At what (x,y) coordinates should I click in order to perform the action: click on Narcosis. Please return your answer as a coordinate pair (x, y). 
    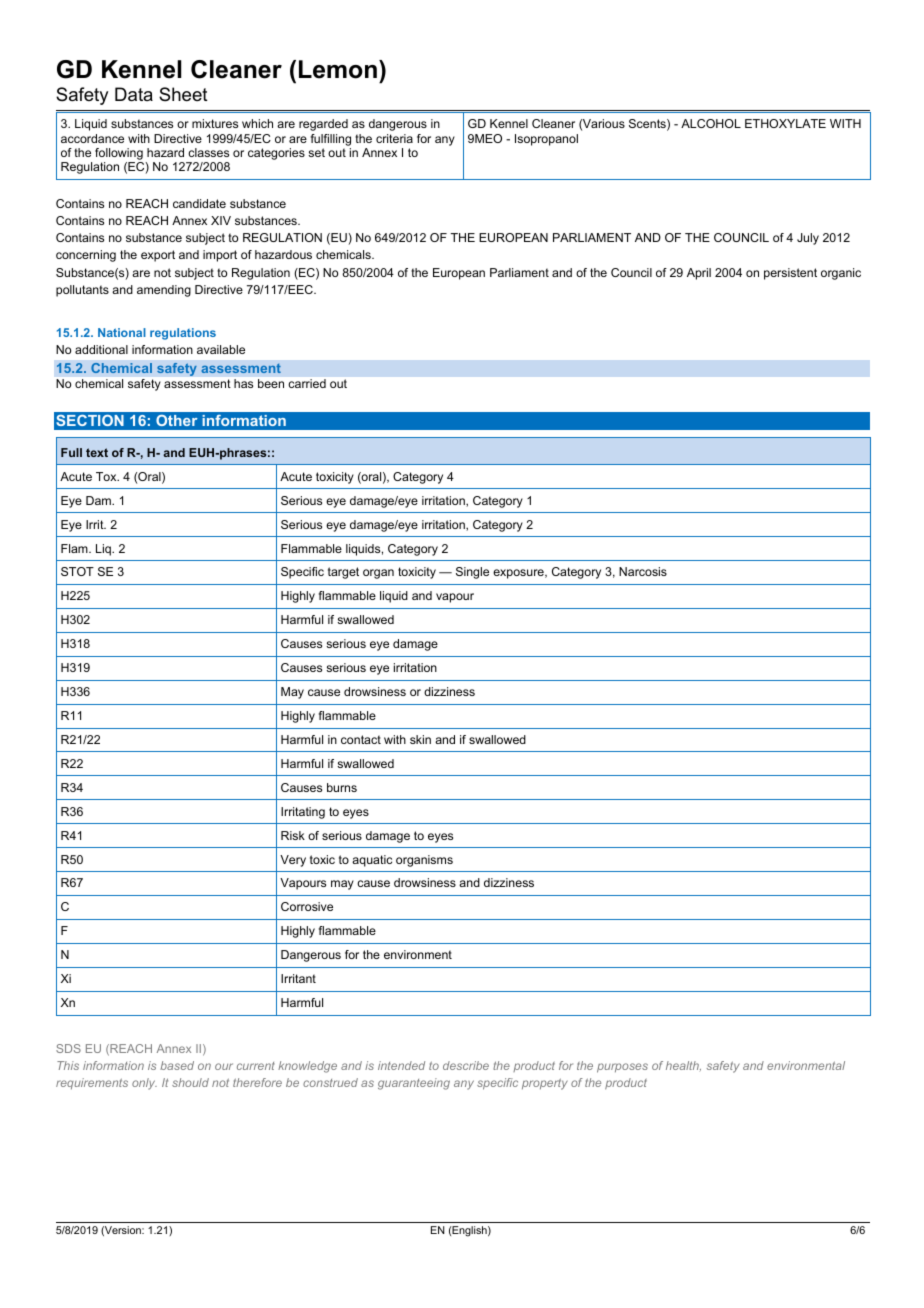
    Looking at the image, I should click on (643, 571).
